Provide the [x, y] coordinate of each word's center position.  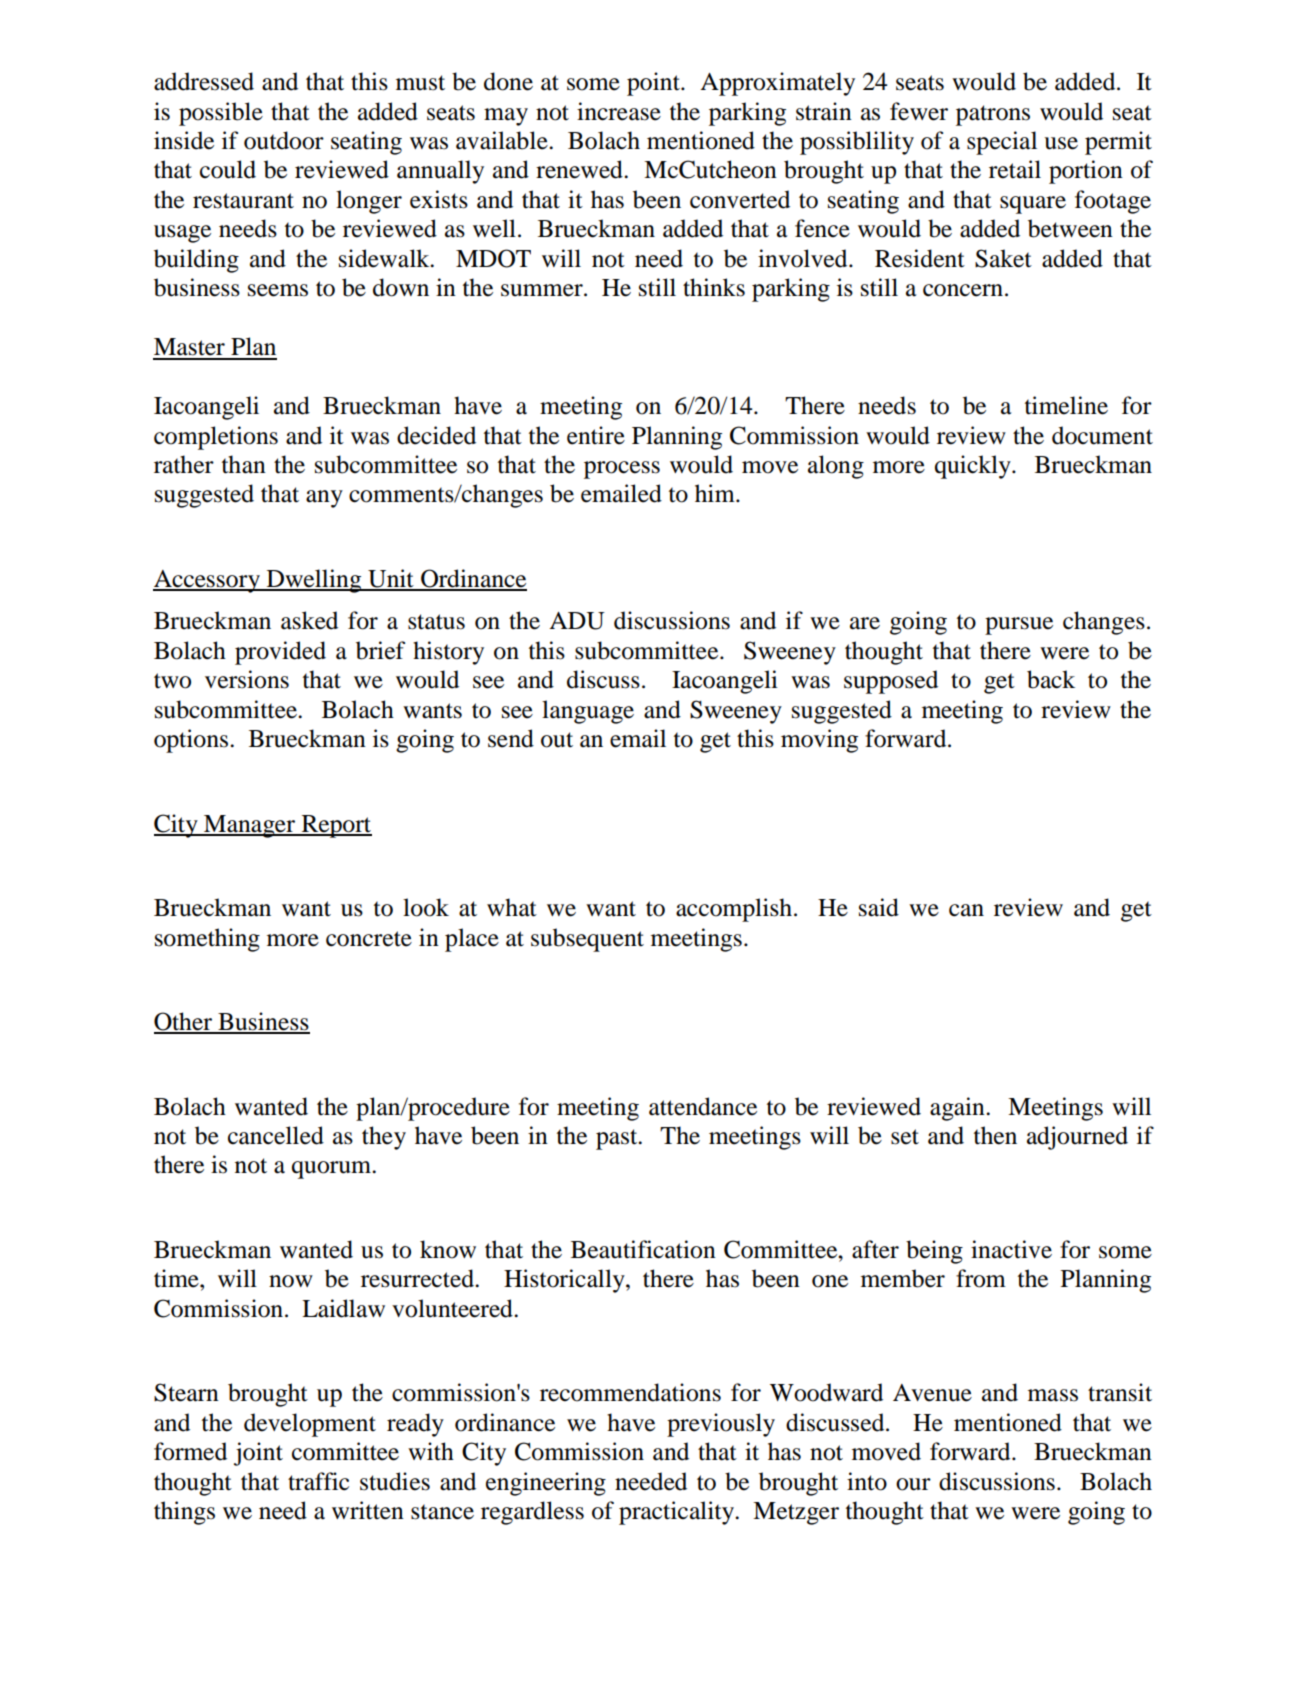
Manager [250, 826]
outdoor [284, 140]
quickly [974, 467]
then [995, 1135]
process [622, 470]
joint [258, 1454]
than [244, 464]
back [1051, 679]
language [588, 712]
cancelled [276, 1135]
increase [619, 111]
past [618, 1139]
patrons [993, 115]
